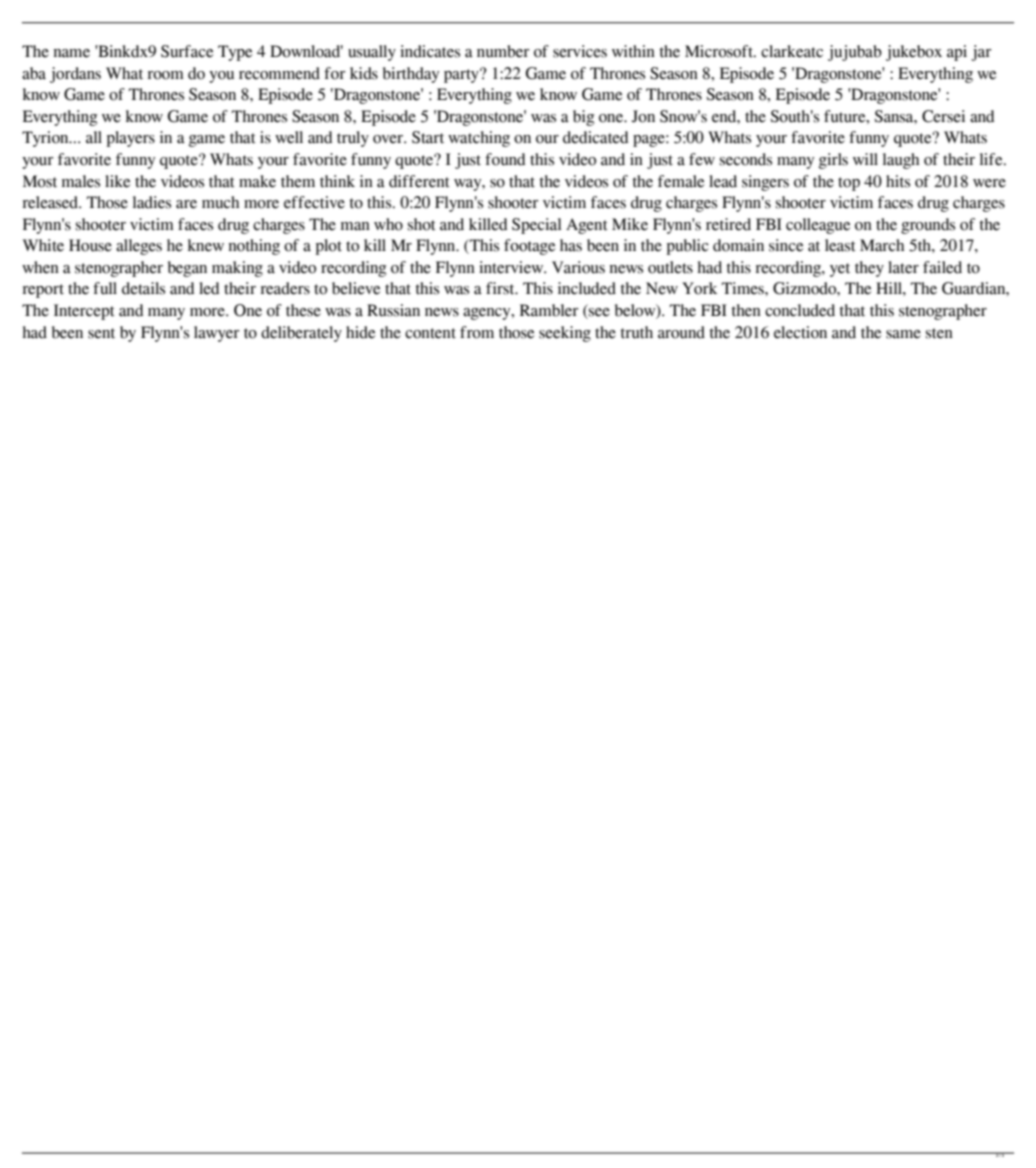  What do you see at coordinates (882, 245) in the screenshot?
I see `March` at bounding box center [882, 245].
